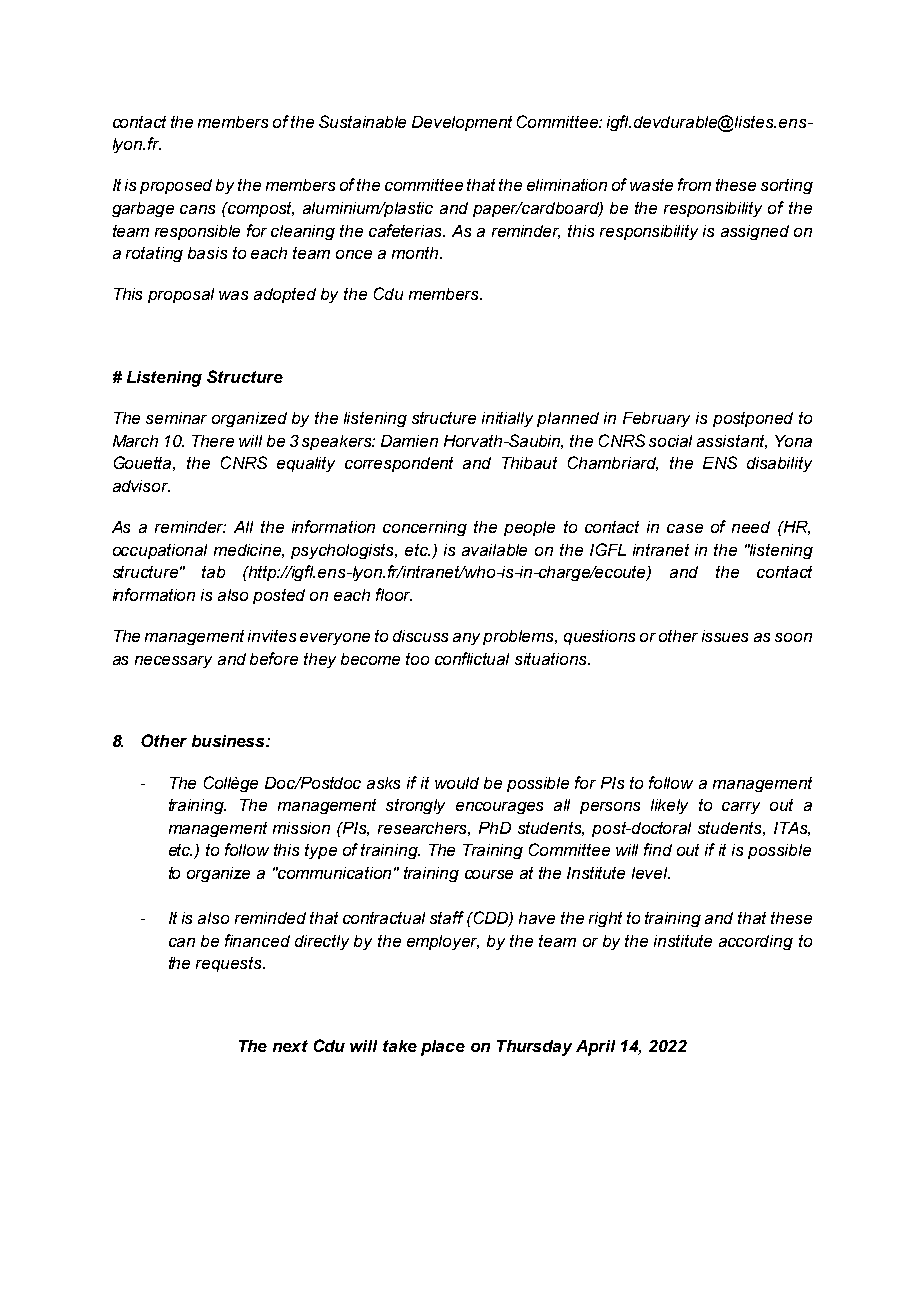 The height and width of the screenshot is (1307, 924). Describe the element at coordinates (176, 186) in the screenshot. I see `proposed` at that location.
